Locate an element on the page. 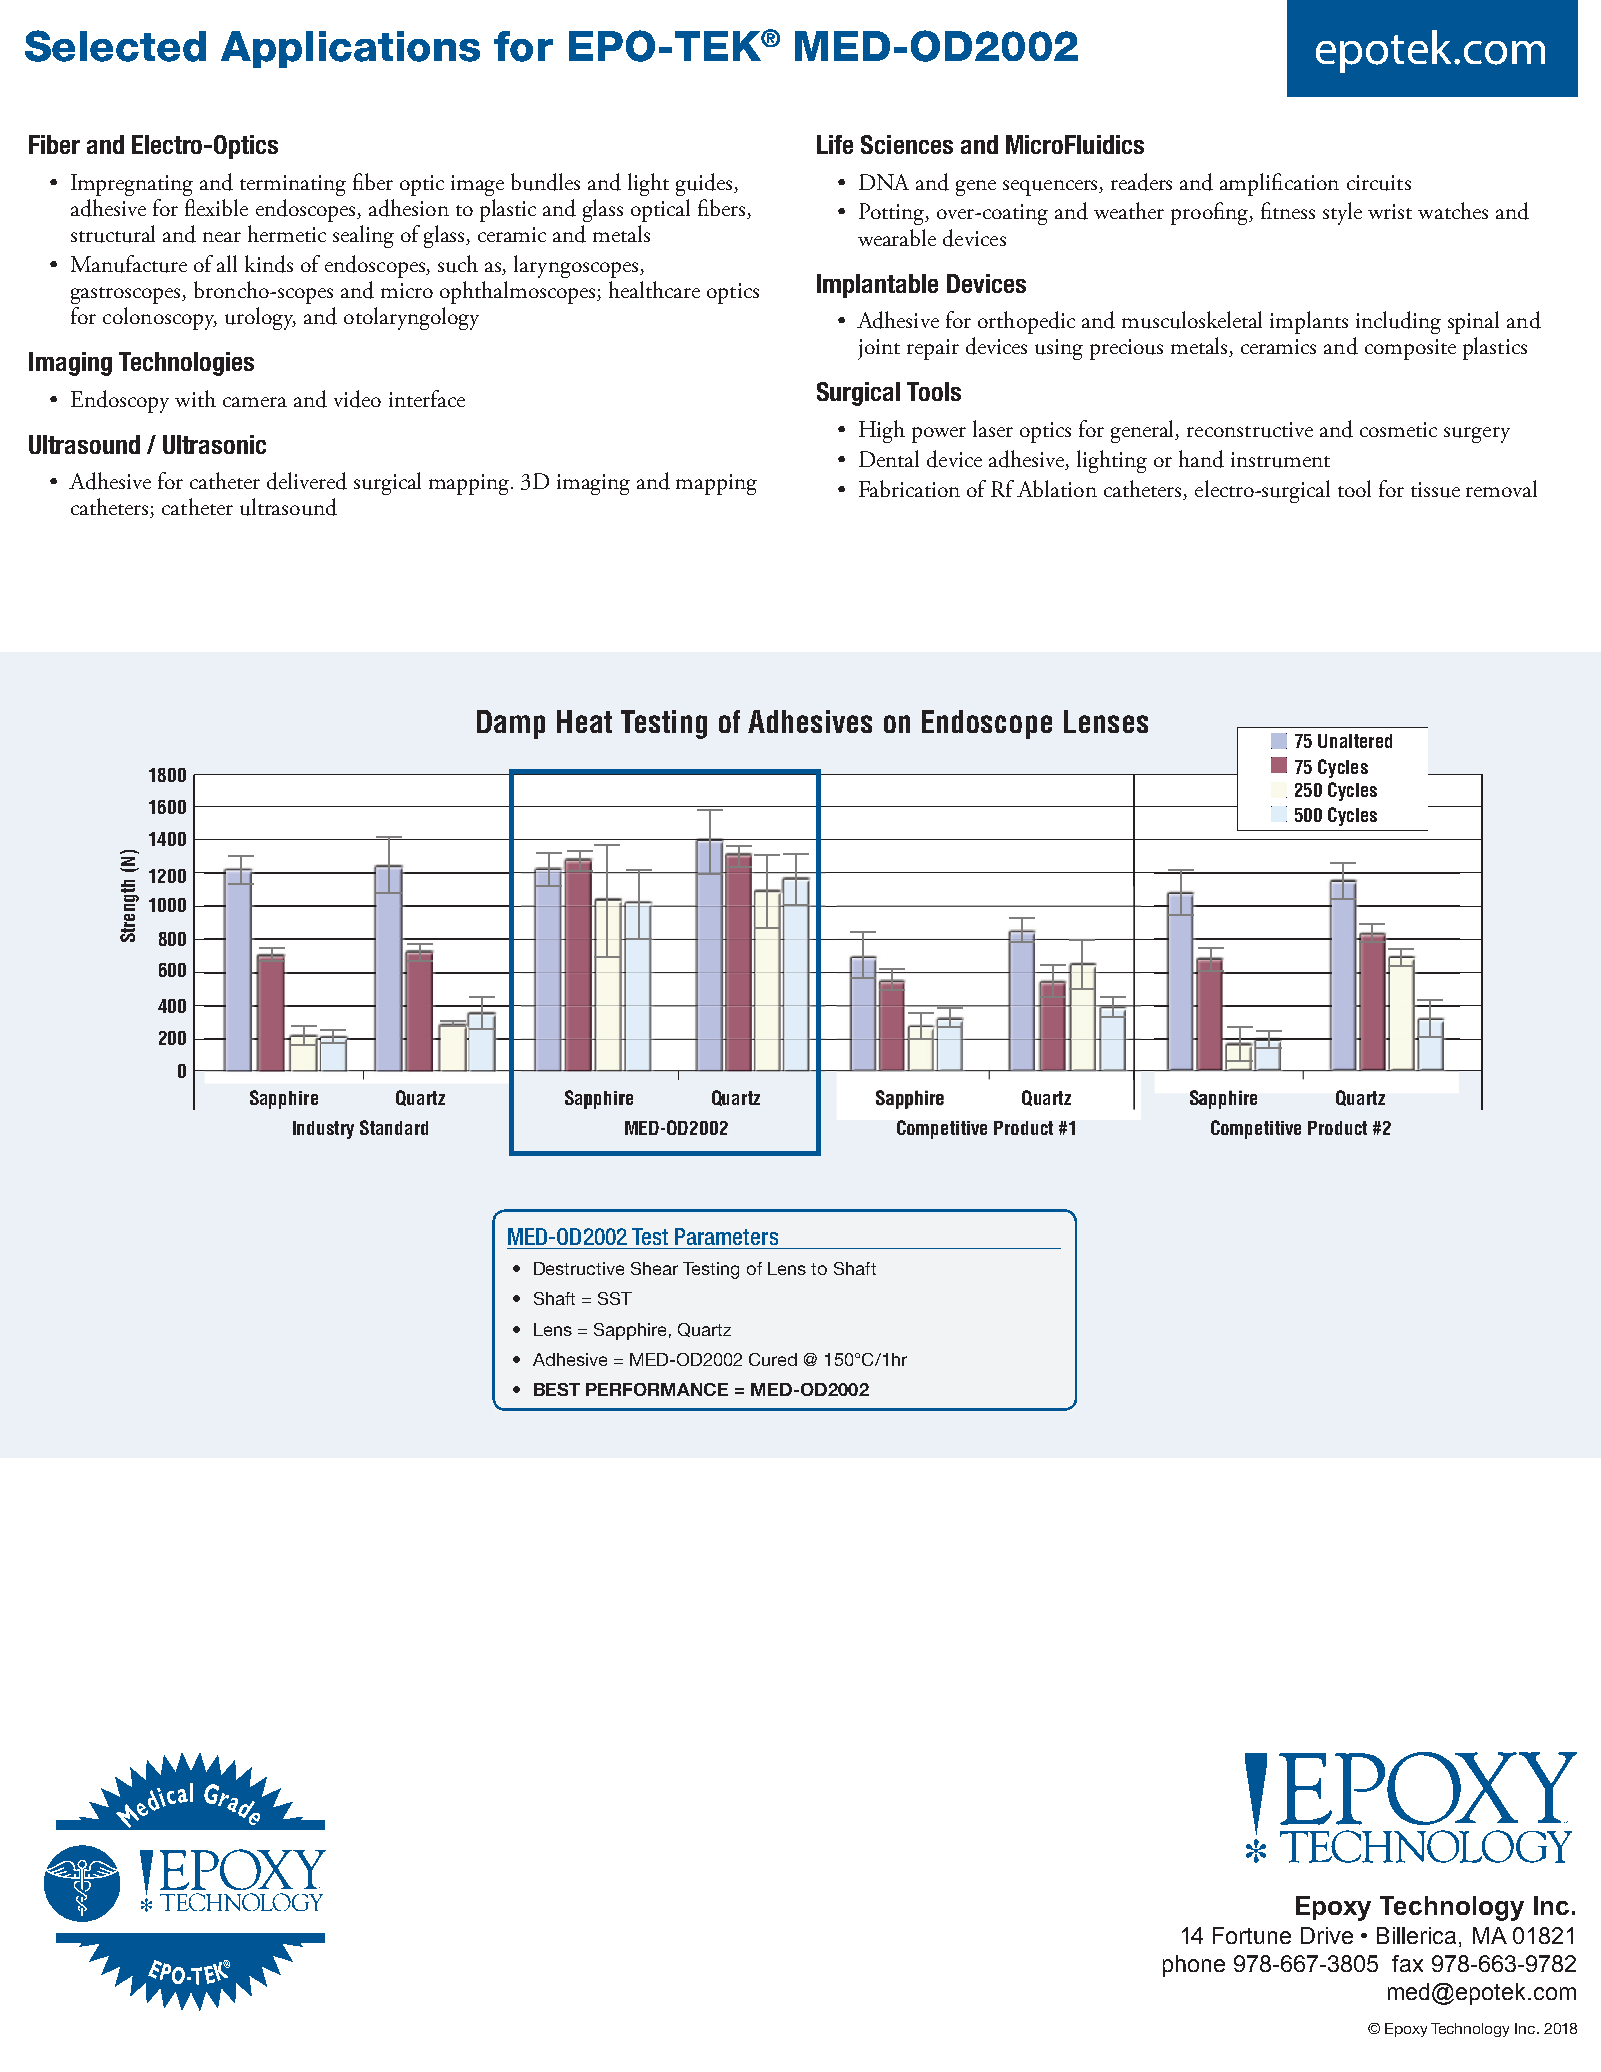 The height and width of the image is (2072, 1601). Fabrication is located at coordinates (909, 488).
